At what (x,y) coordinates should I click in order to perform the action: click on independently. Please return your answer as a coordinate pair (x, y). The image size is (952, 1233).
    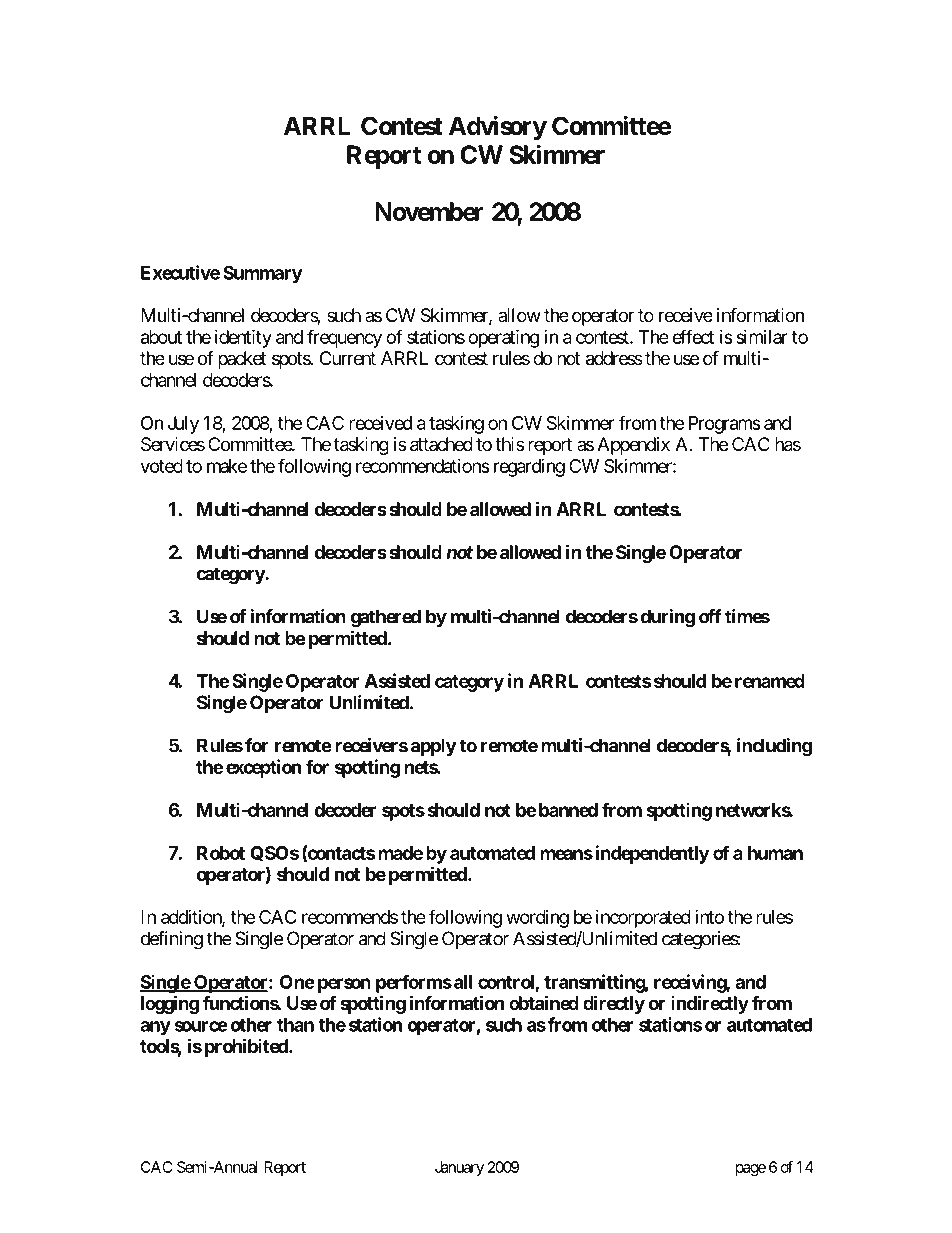
    Looking at the image, I should click on (652, 854).
